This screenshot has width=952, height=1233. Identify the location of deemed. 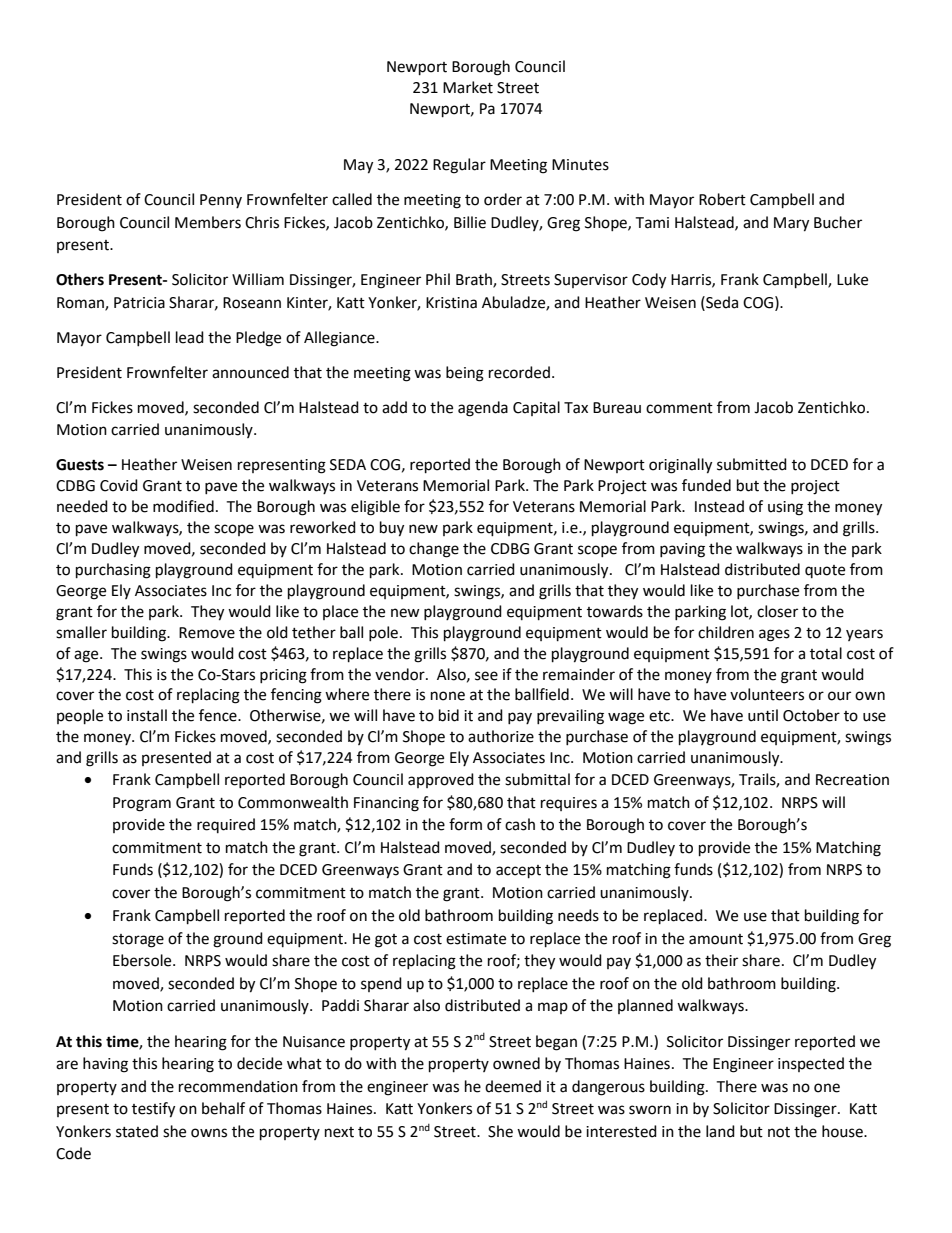
(513, 1086).
